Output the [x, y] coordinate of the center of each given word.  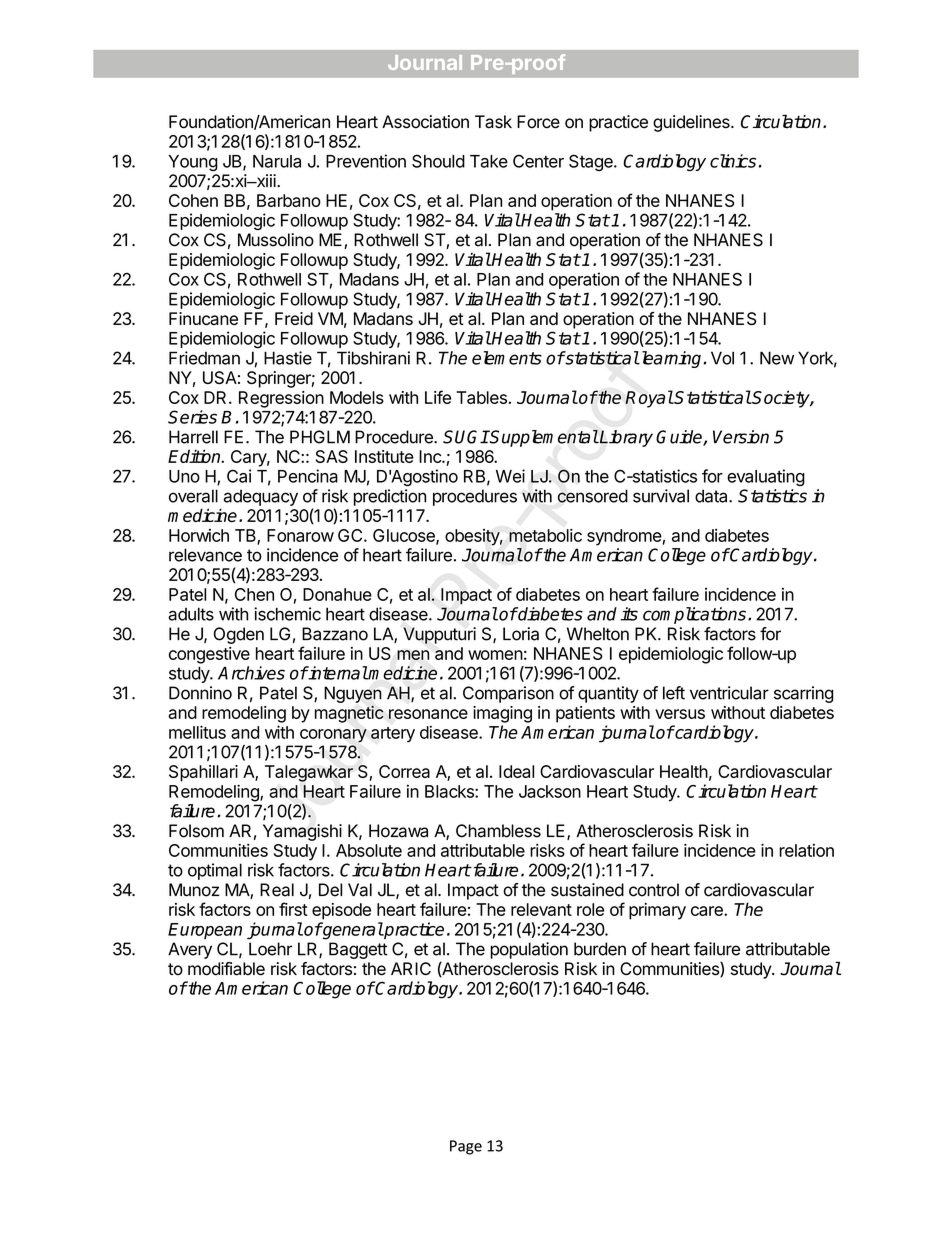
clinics [733, 161]
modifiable [226, 969]
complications [696, 615]
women [495, 655]
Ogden [239, 635]
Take [489, 161]
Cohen [193, 200]
